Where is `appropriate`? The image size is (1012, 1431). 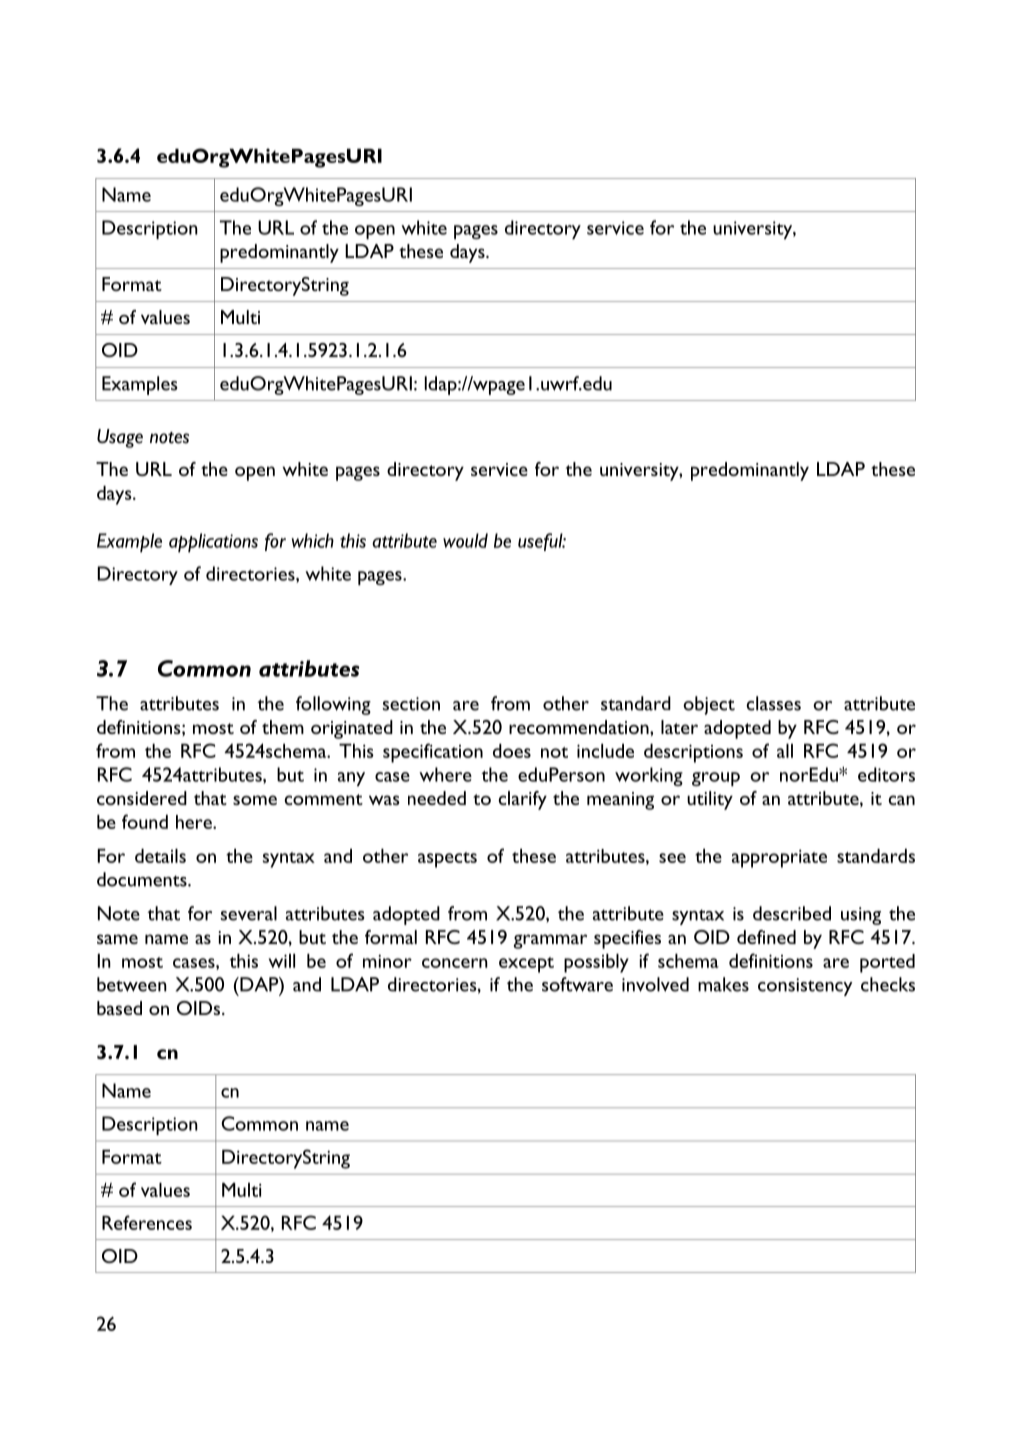 appropriate is located at coordinates (779, 859).
